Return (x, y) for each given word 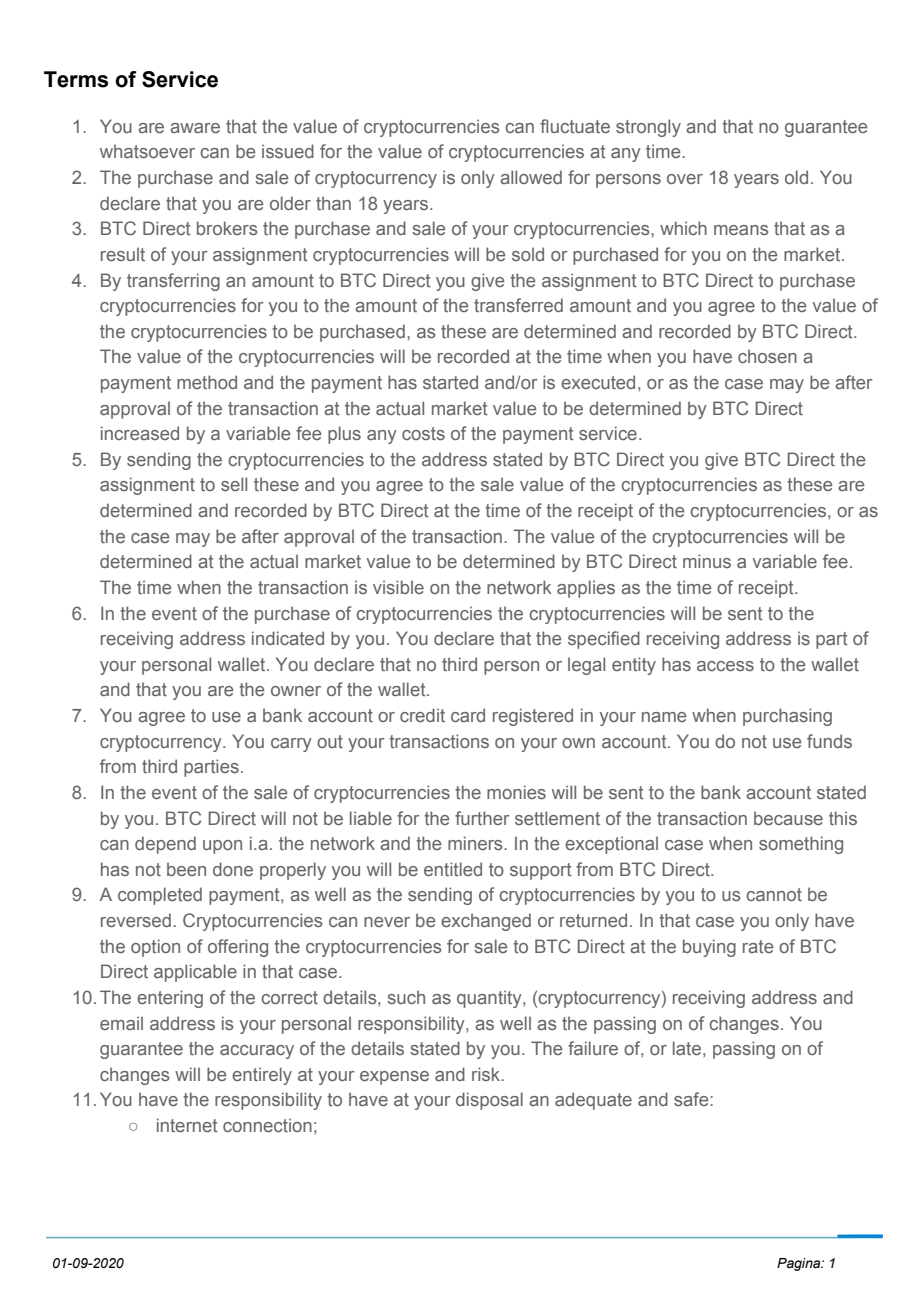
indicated (288, 638)
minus (707, 561)
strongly (648, 128)
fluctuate (575, 126)
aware (195, 128)
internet (187, 1125)
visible (398, 587)
